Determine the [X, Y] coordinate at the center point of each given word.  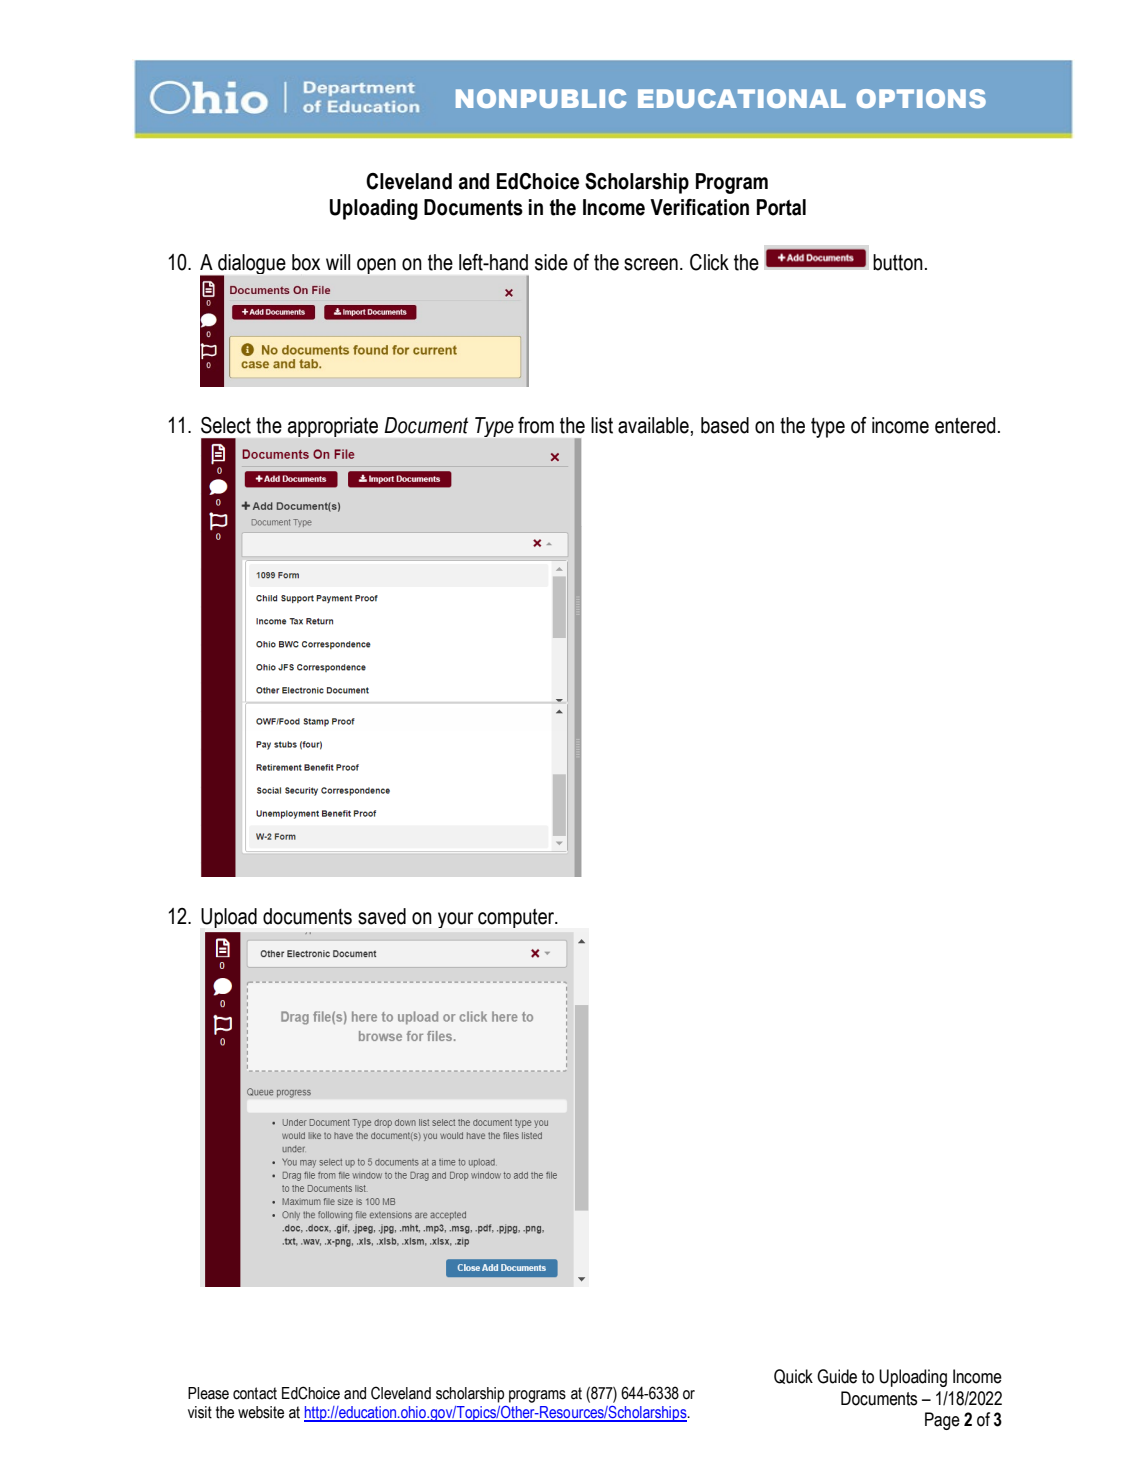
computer [517, 918]
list [602, 425]
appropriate [333, 427]
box [306, 262]
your [455, 920]
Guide [837, 1376]
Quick [793, 1376]
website [261, 1412]
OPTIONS [921, 98]
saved [382, 916]
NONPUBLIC [541, 98]
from [536, 425]
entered [965, 425]
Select [226, 425]
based [725, 425]
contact [255, 1393]
